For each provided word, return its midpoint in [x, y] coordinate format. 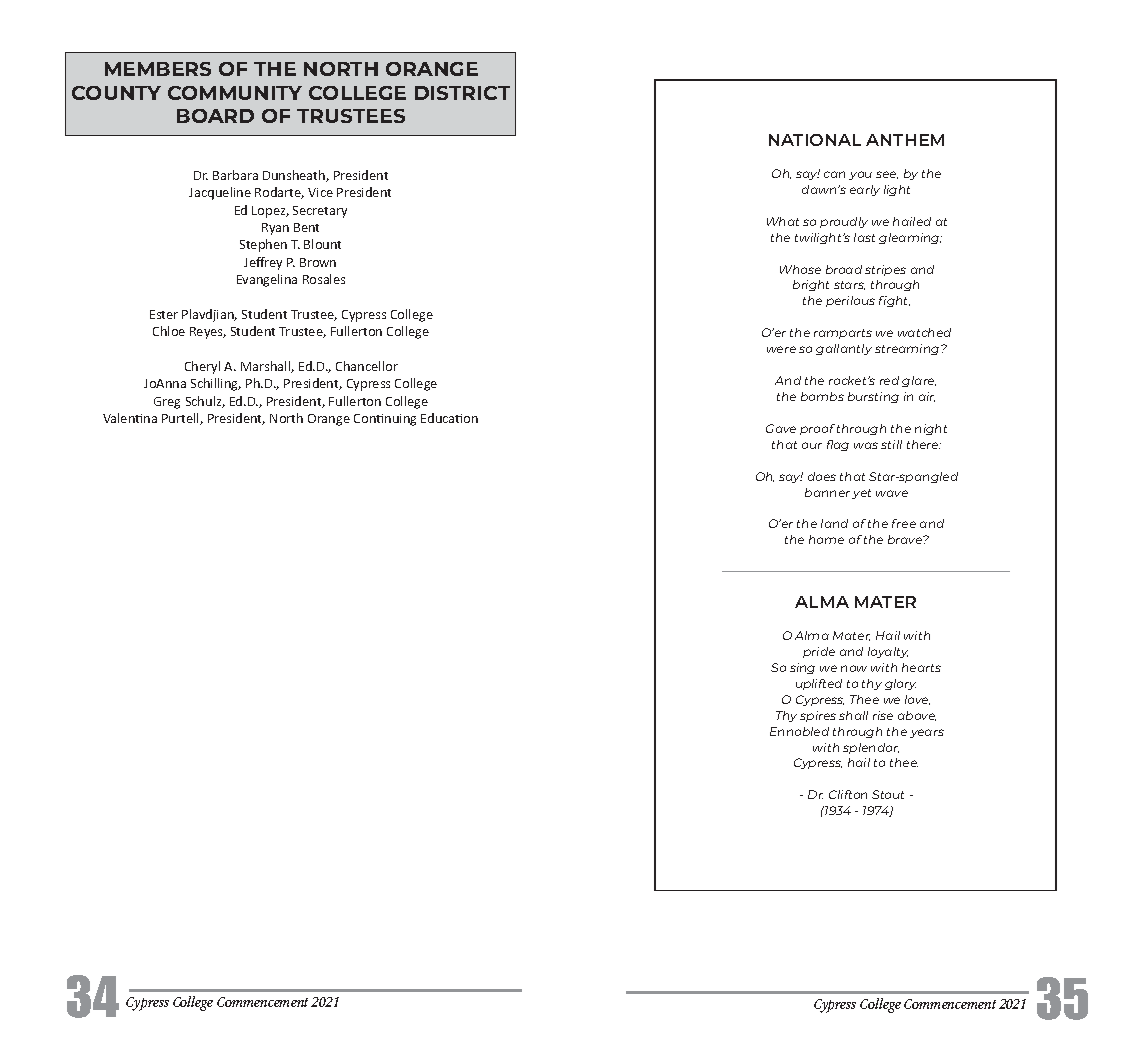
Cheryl [202, 367]
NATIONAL [815, 140]
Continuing [385, 420]
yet [861, 494]
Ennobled [799, 731]
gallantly [844, 349]
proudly [844, 222]
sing [802, 668]
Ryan [275, 229]
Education [449, 418]
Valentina [130, 418]
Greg [167, 403]
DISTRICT [462, 93]
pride [819, 652]
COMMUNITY [235, 93]
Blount [322, 244]
